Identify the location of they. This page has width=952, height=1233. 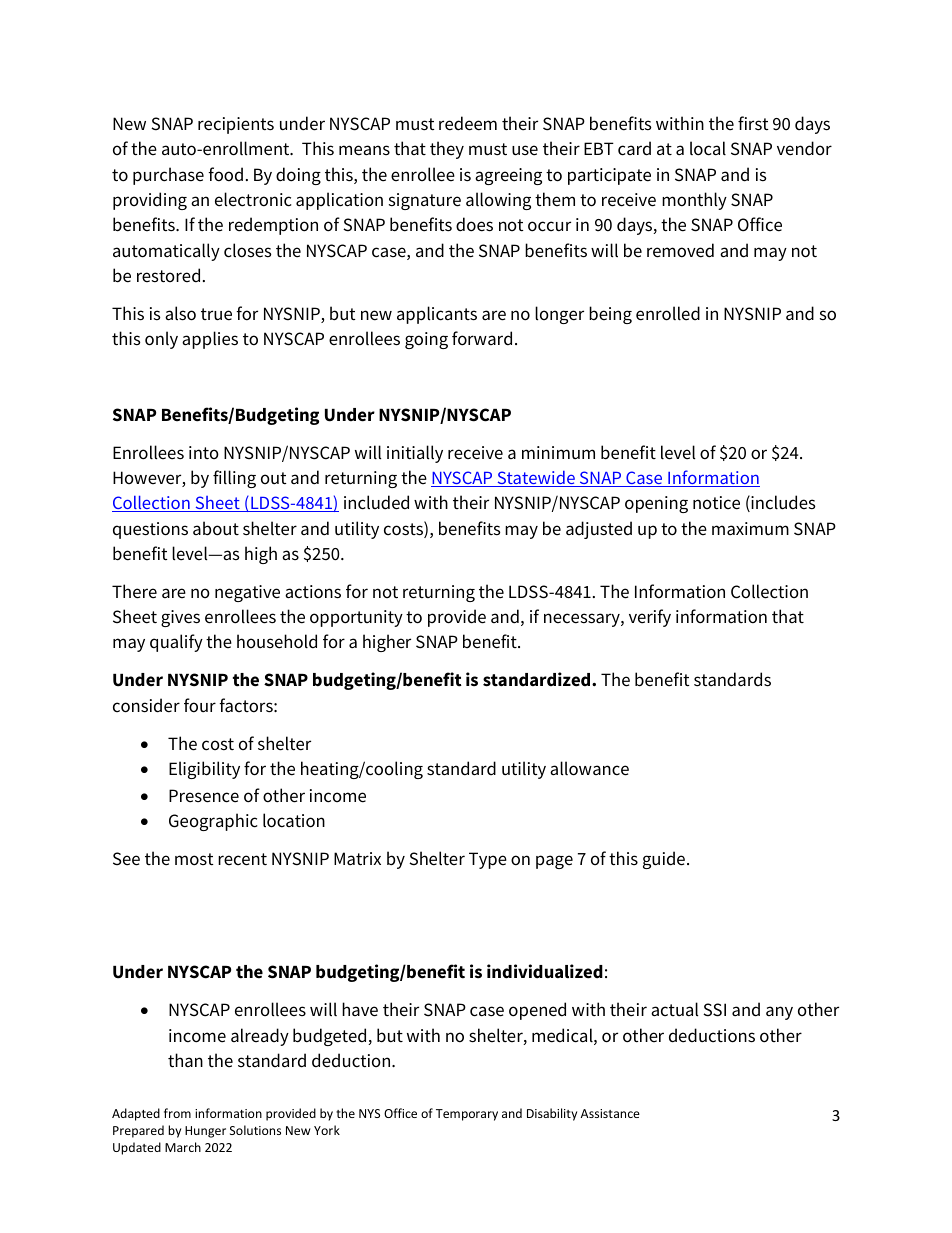
(447, 150).
